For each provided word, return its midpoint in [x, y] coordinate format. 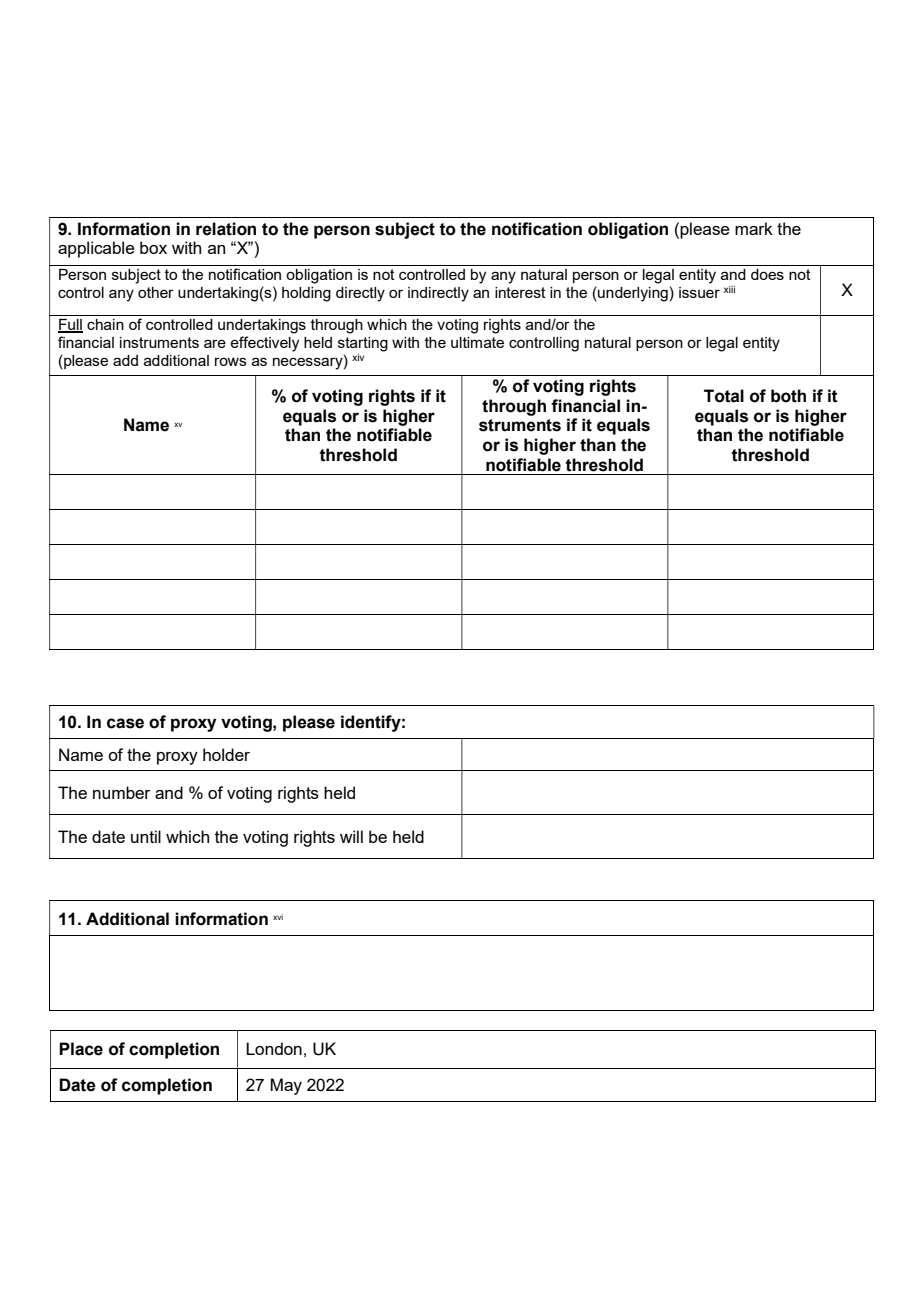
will [351, 836]
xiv [358, 357]
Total [724, 396]
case [125, 723]
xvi [278, 917]
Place [81, 1049]
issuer [699, 292]
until [146, 836]
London [274, 1048]
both [788, 396]
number [122, 792]
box [153, 247]
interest [520, 292]
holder [226, 754]
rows [231, 361]
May [286, 1086]
